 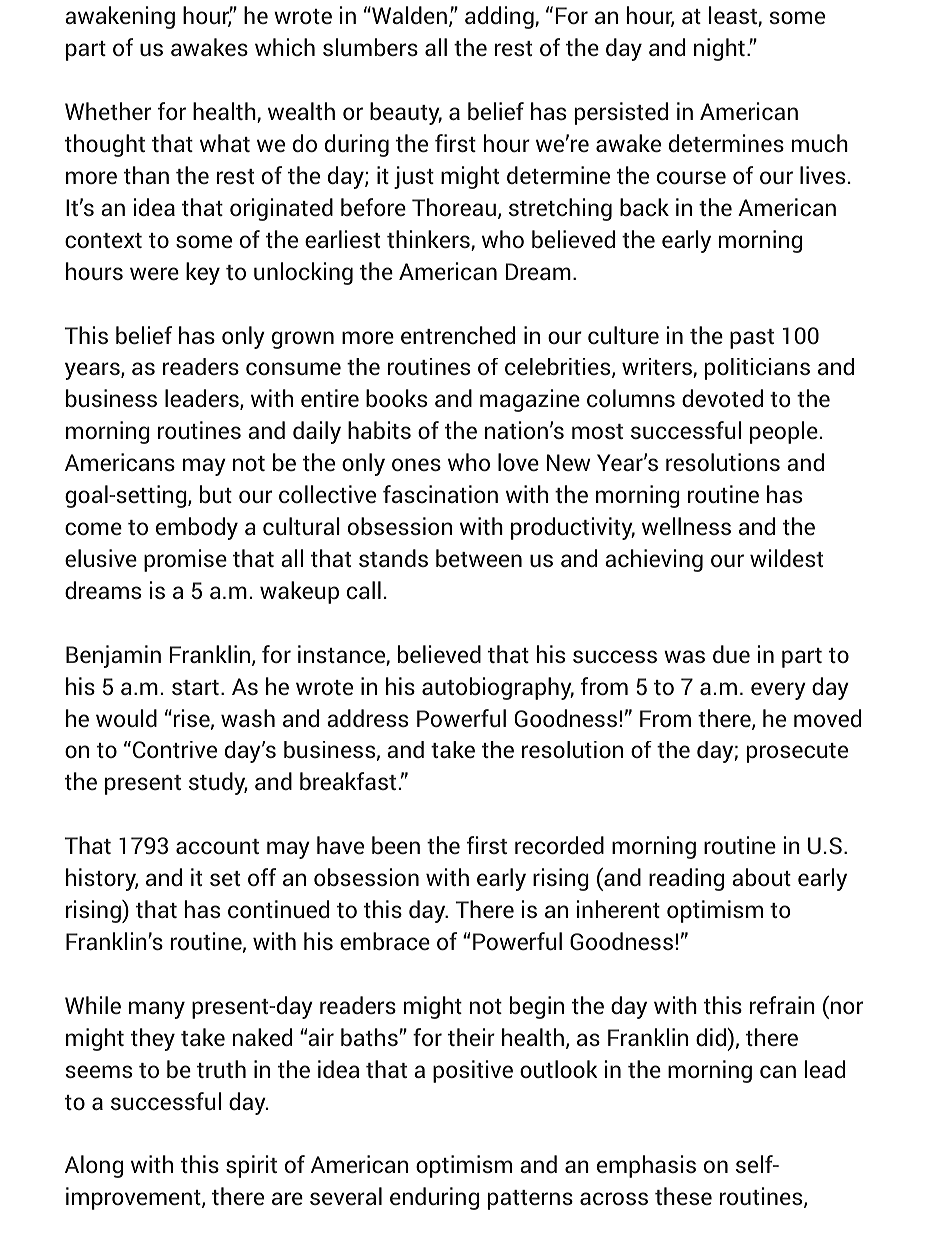 I want to click on but, so click(x=216, y=494).
